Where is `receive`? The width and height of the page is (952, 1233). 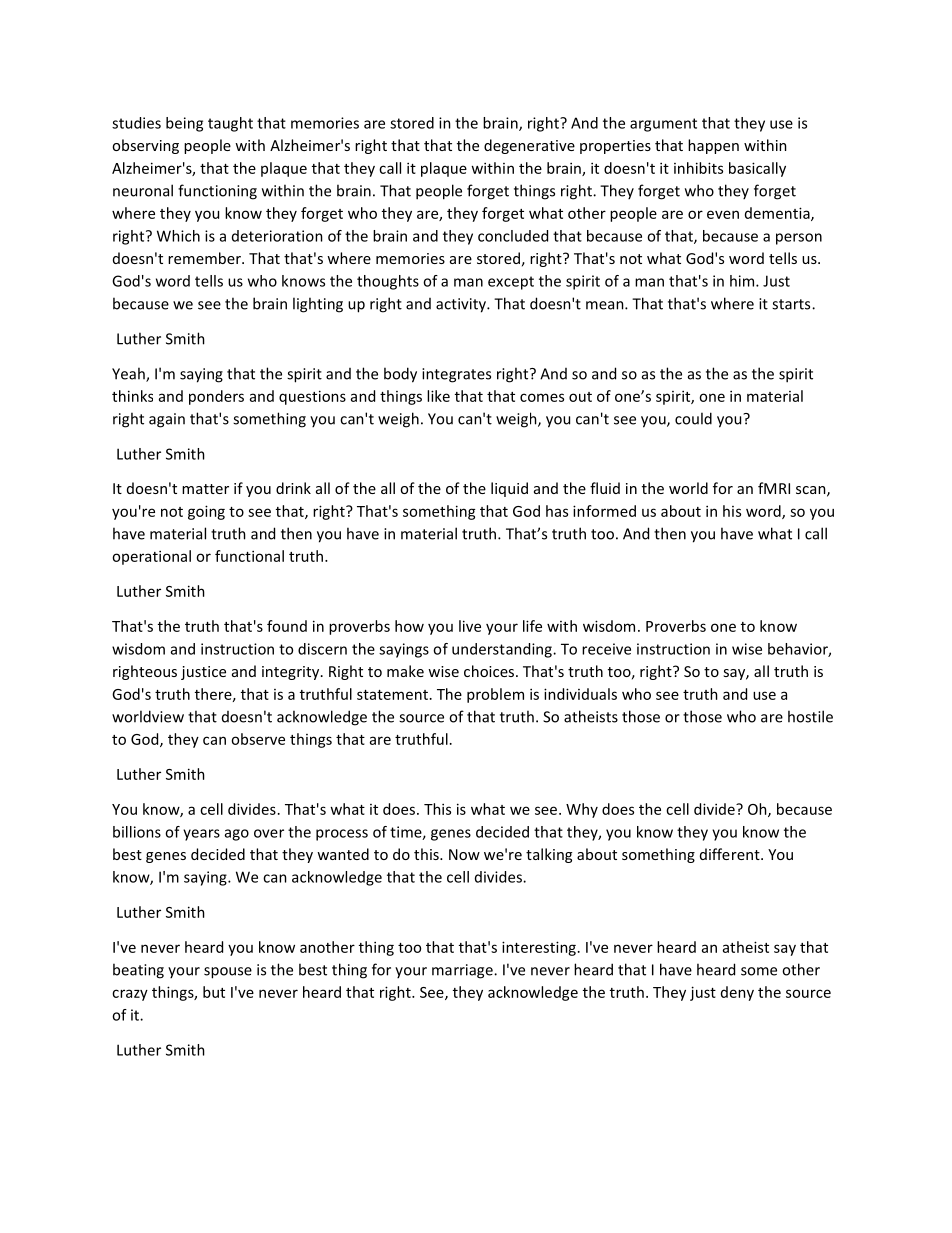
receive is located at coordinates (606, 649).
